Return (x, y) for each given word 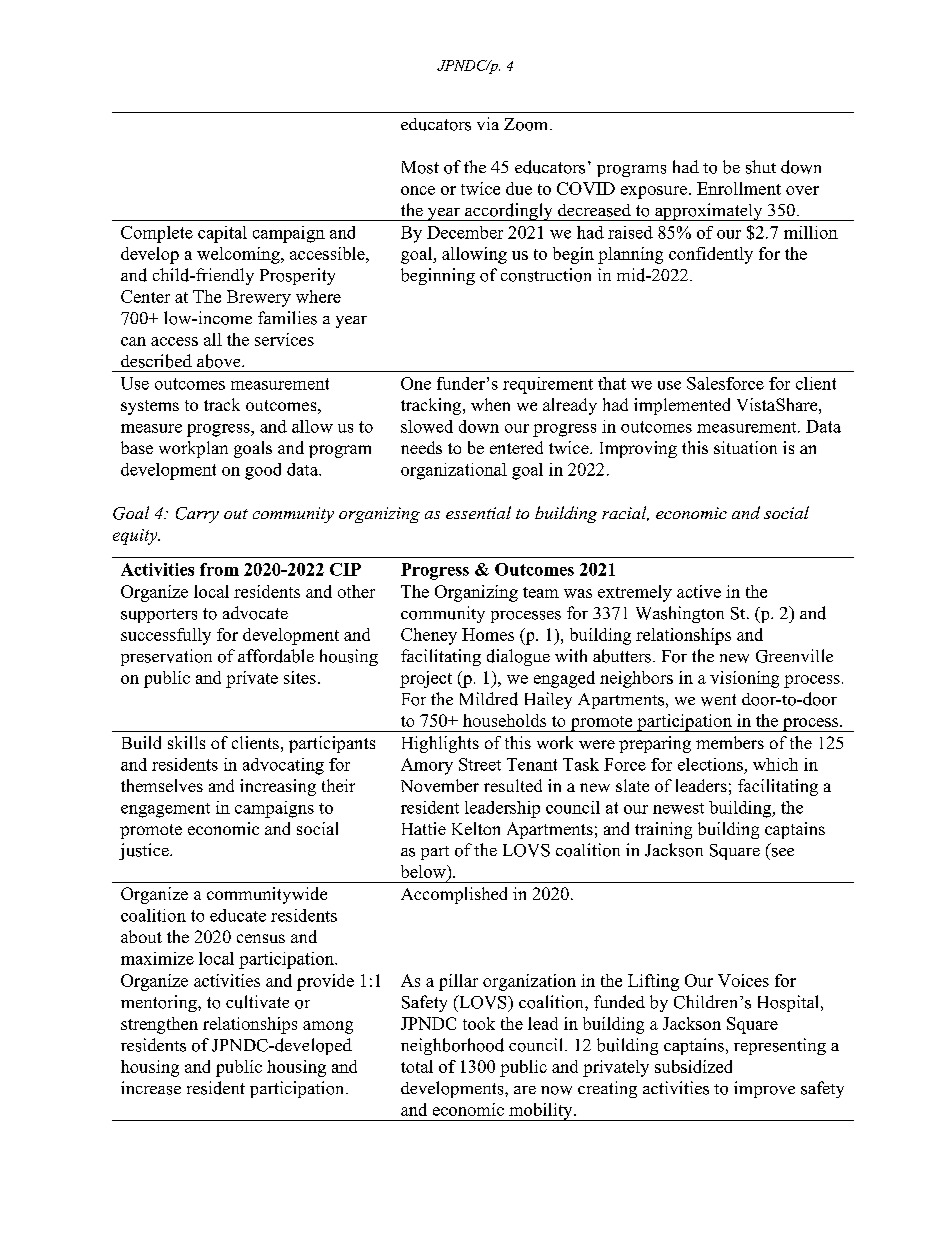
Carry (197, 515)
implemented (682, 406)
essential (478, 512)
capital (222, 234)
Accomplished (454, 895)
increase (151, 1088)
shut (761, 167)
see (783, 852)
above (220, 361)
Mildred (489, 699)
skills (186, 742)
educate (238, 915)
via (488, 123)
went (718, 700)
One (416, 383)
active (699, 591)
